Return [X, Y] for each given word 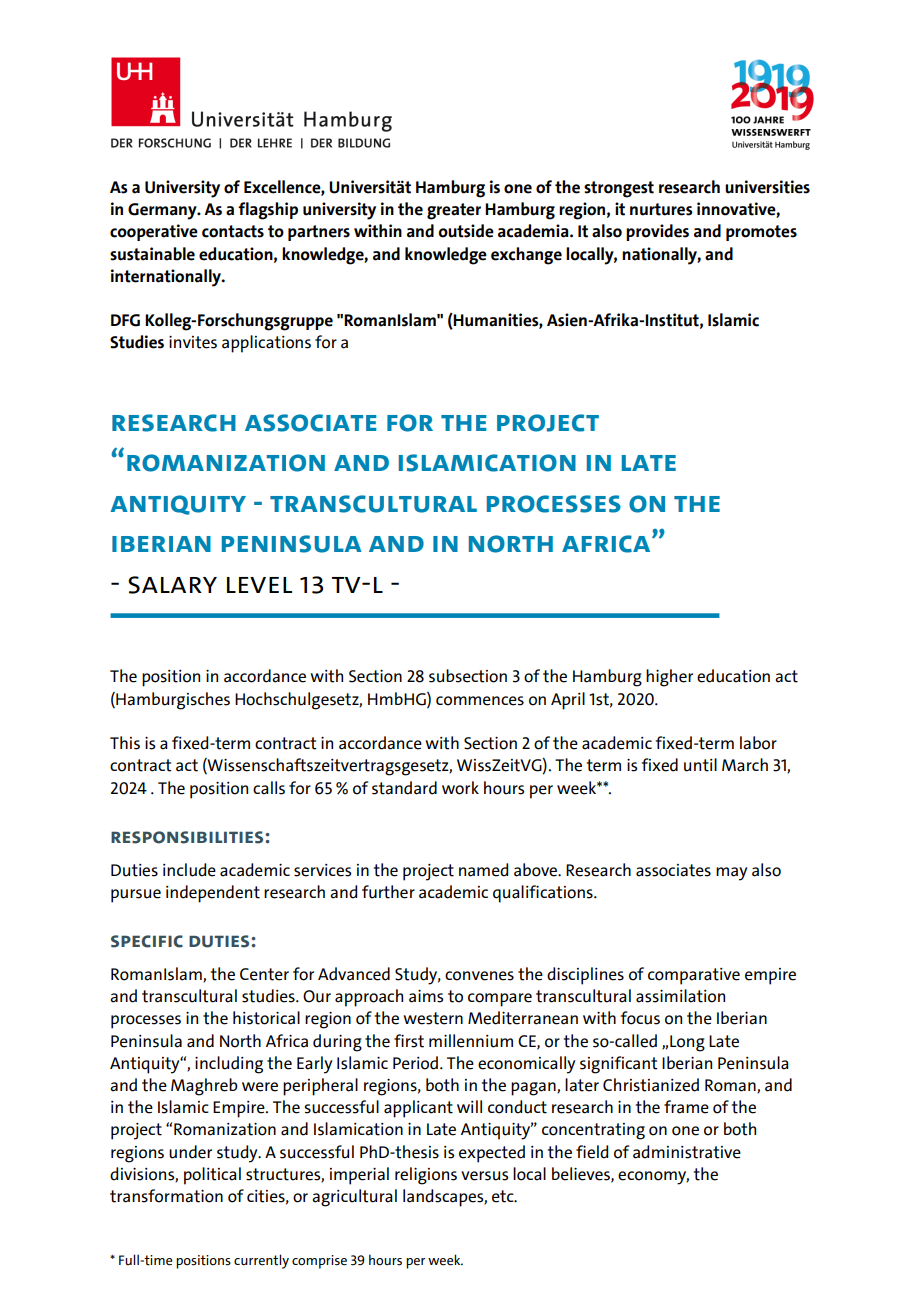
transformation [166, 1196]
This [125, 743]
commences [480, 701]
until [700, 765]
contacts [233, 231]
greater [454, 211]
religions [426, 1176]
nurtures [661, 209]
